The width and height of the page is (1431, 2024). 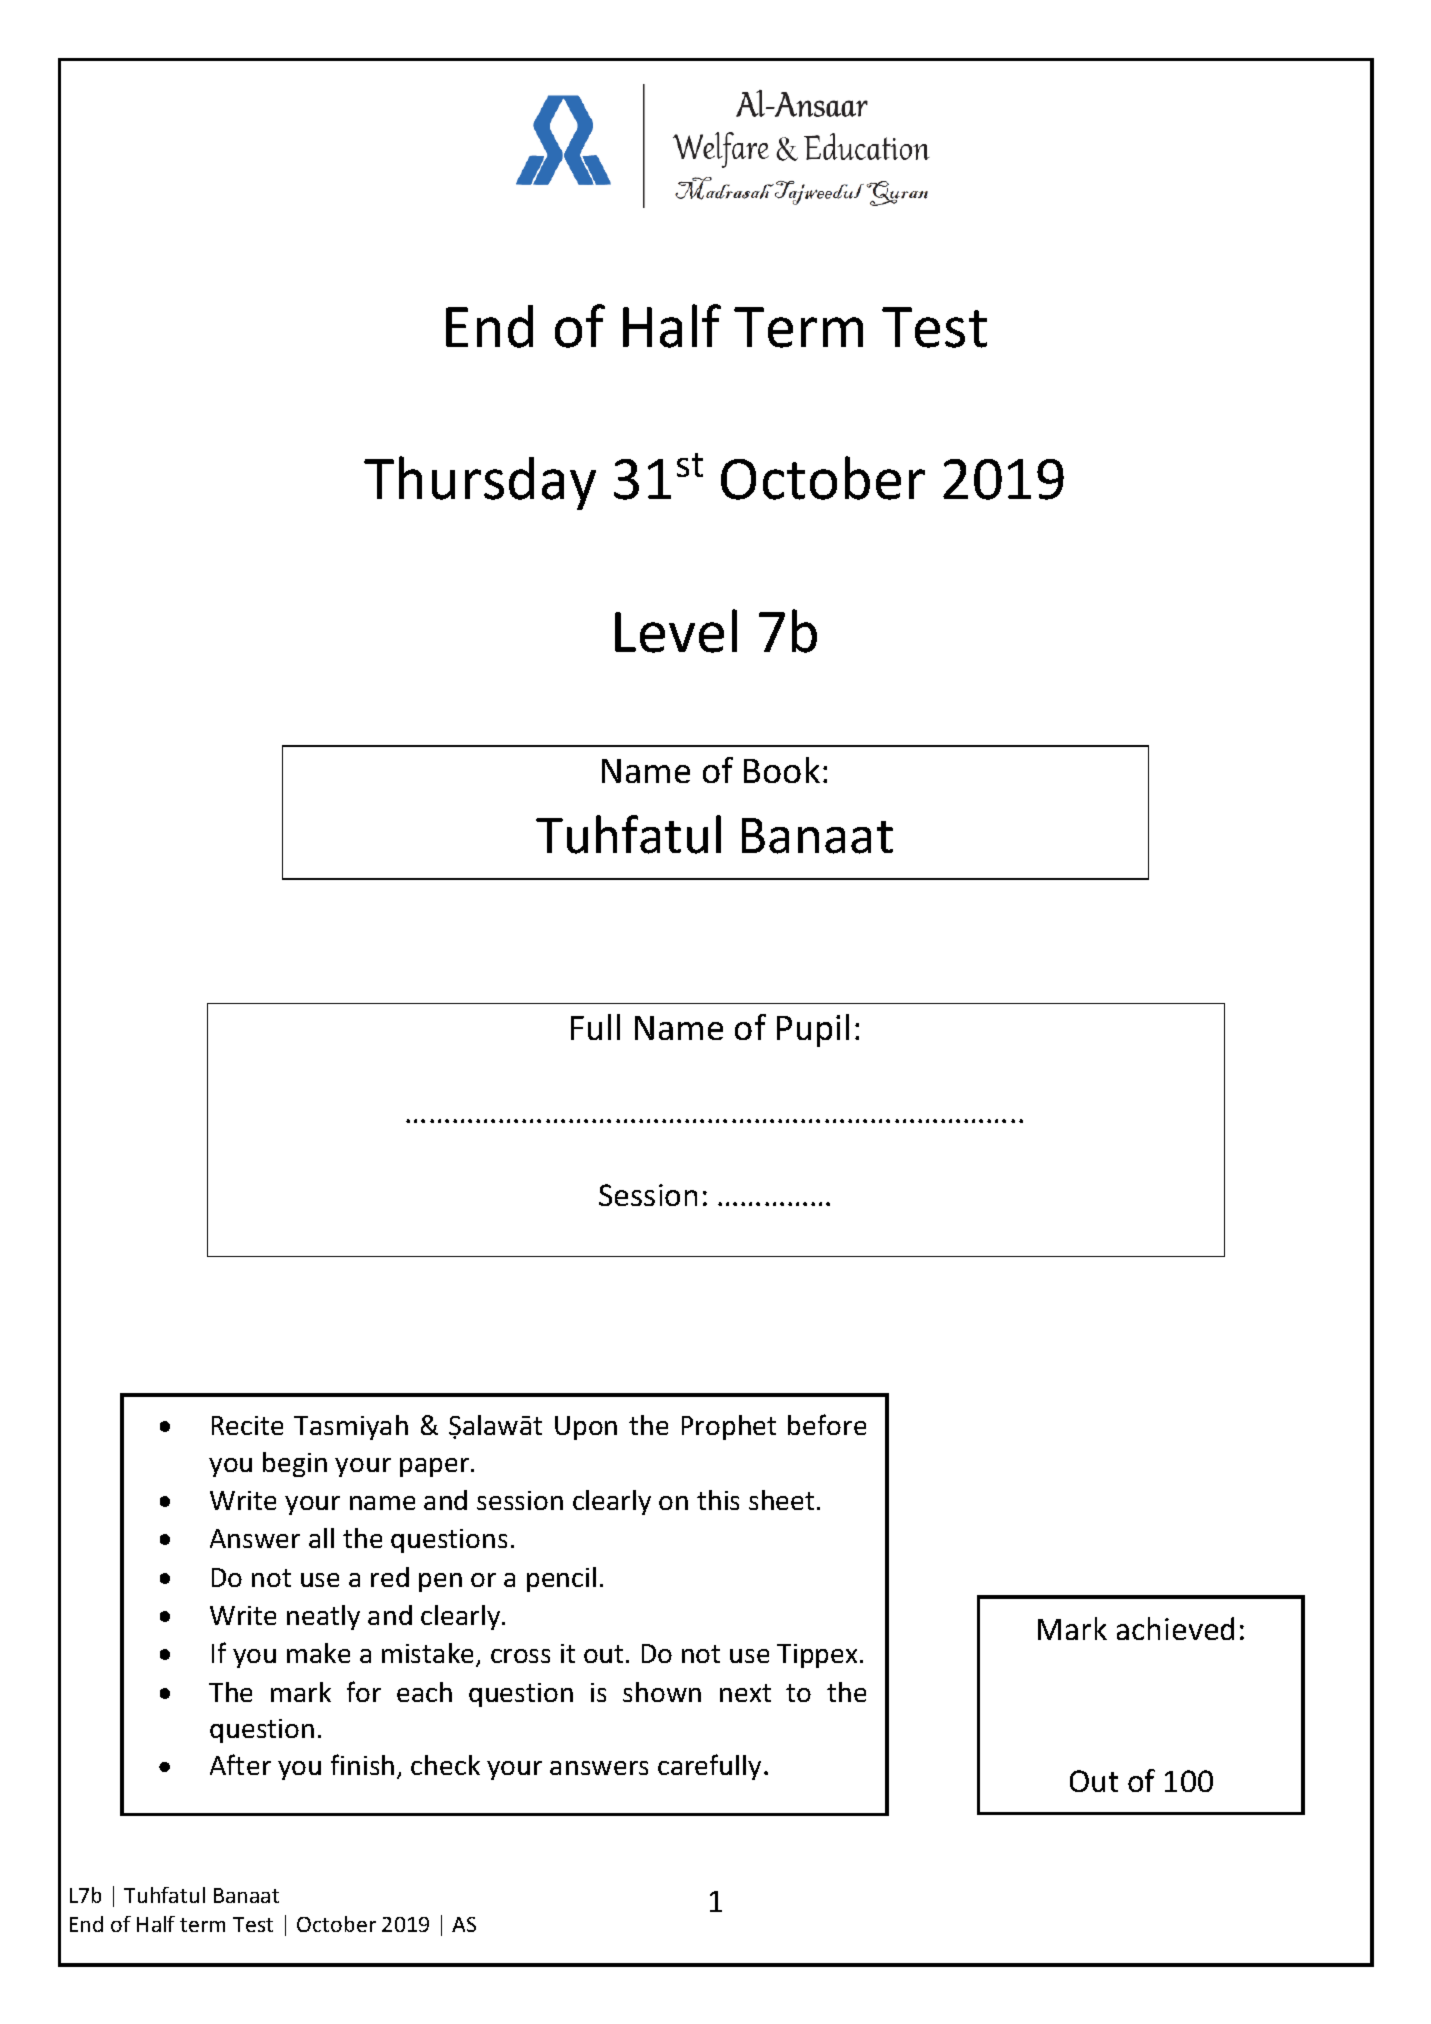 What do you see at coordinates (1175, 1628) in the page?
I see `achieved` at bounding box center [1175, 1628].
